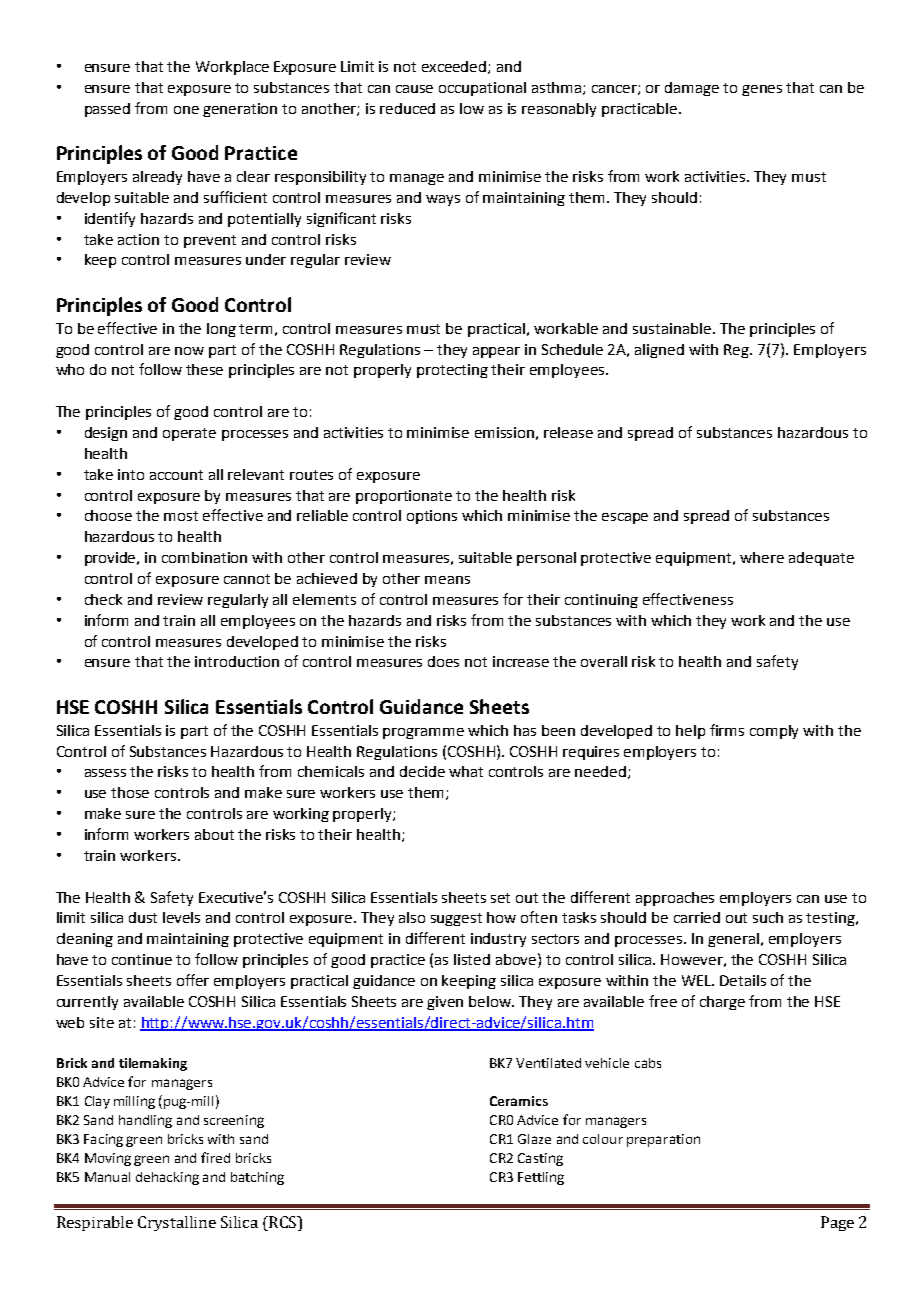 Image resolution: width=924 pixels, height=1308 pixels. Describe the element at coordinates (177, 1223) in the screenshot. I see `Crystalline` at that location.
